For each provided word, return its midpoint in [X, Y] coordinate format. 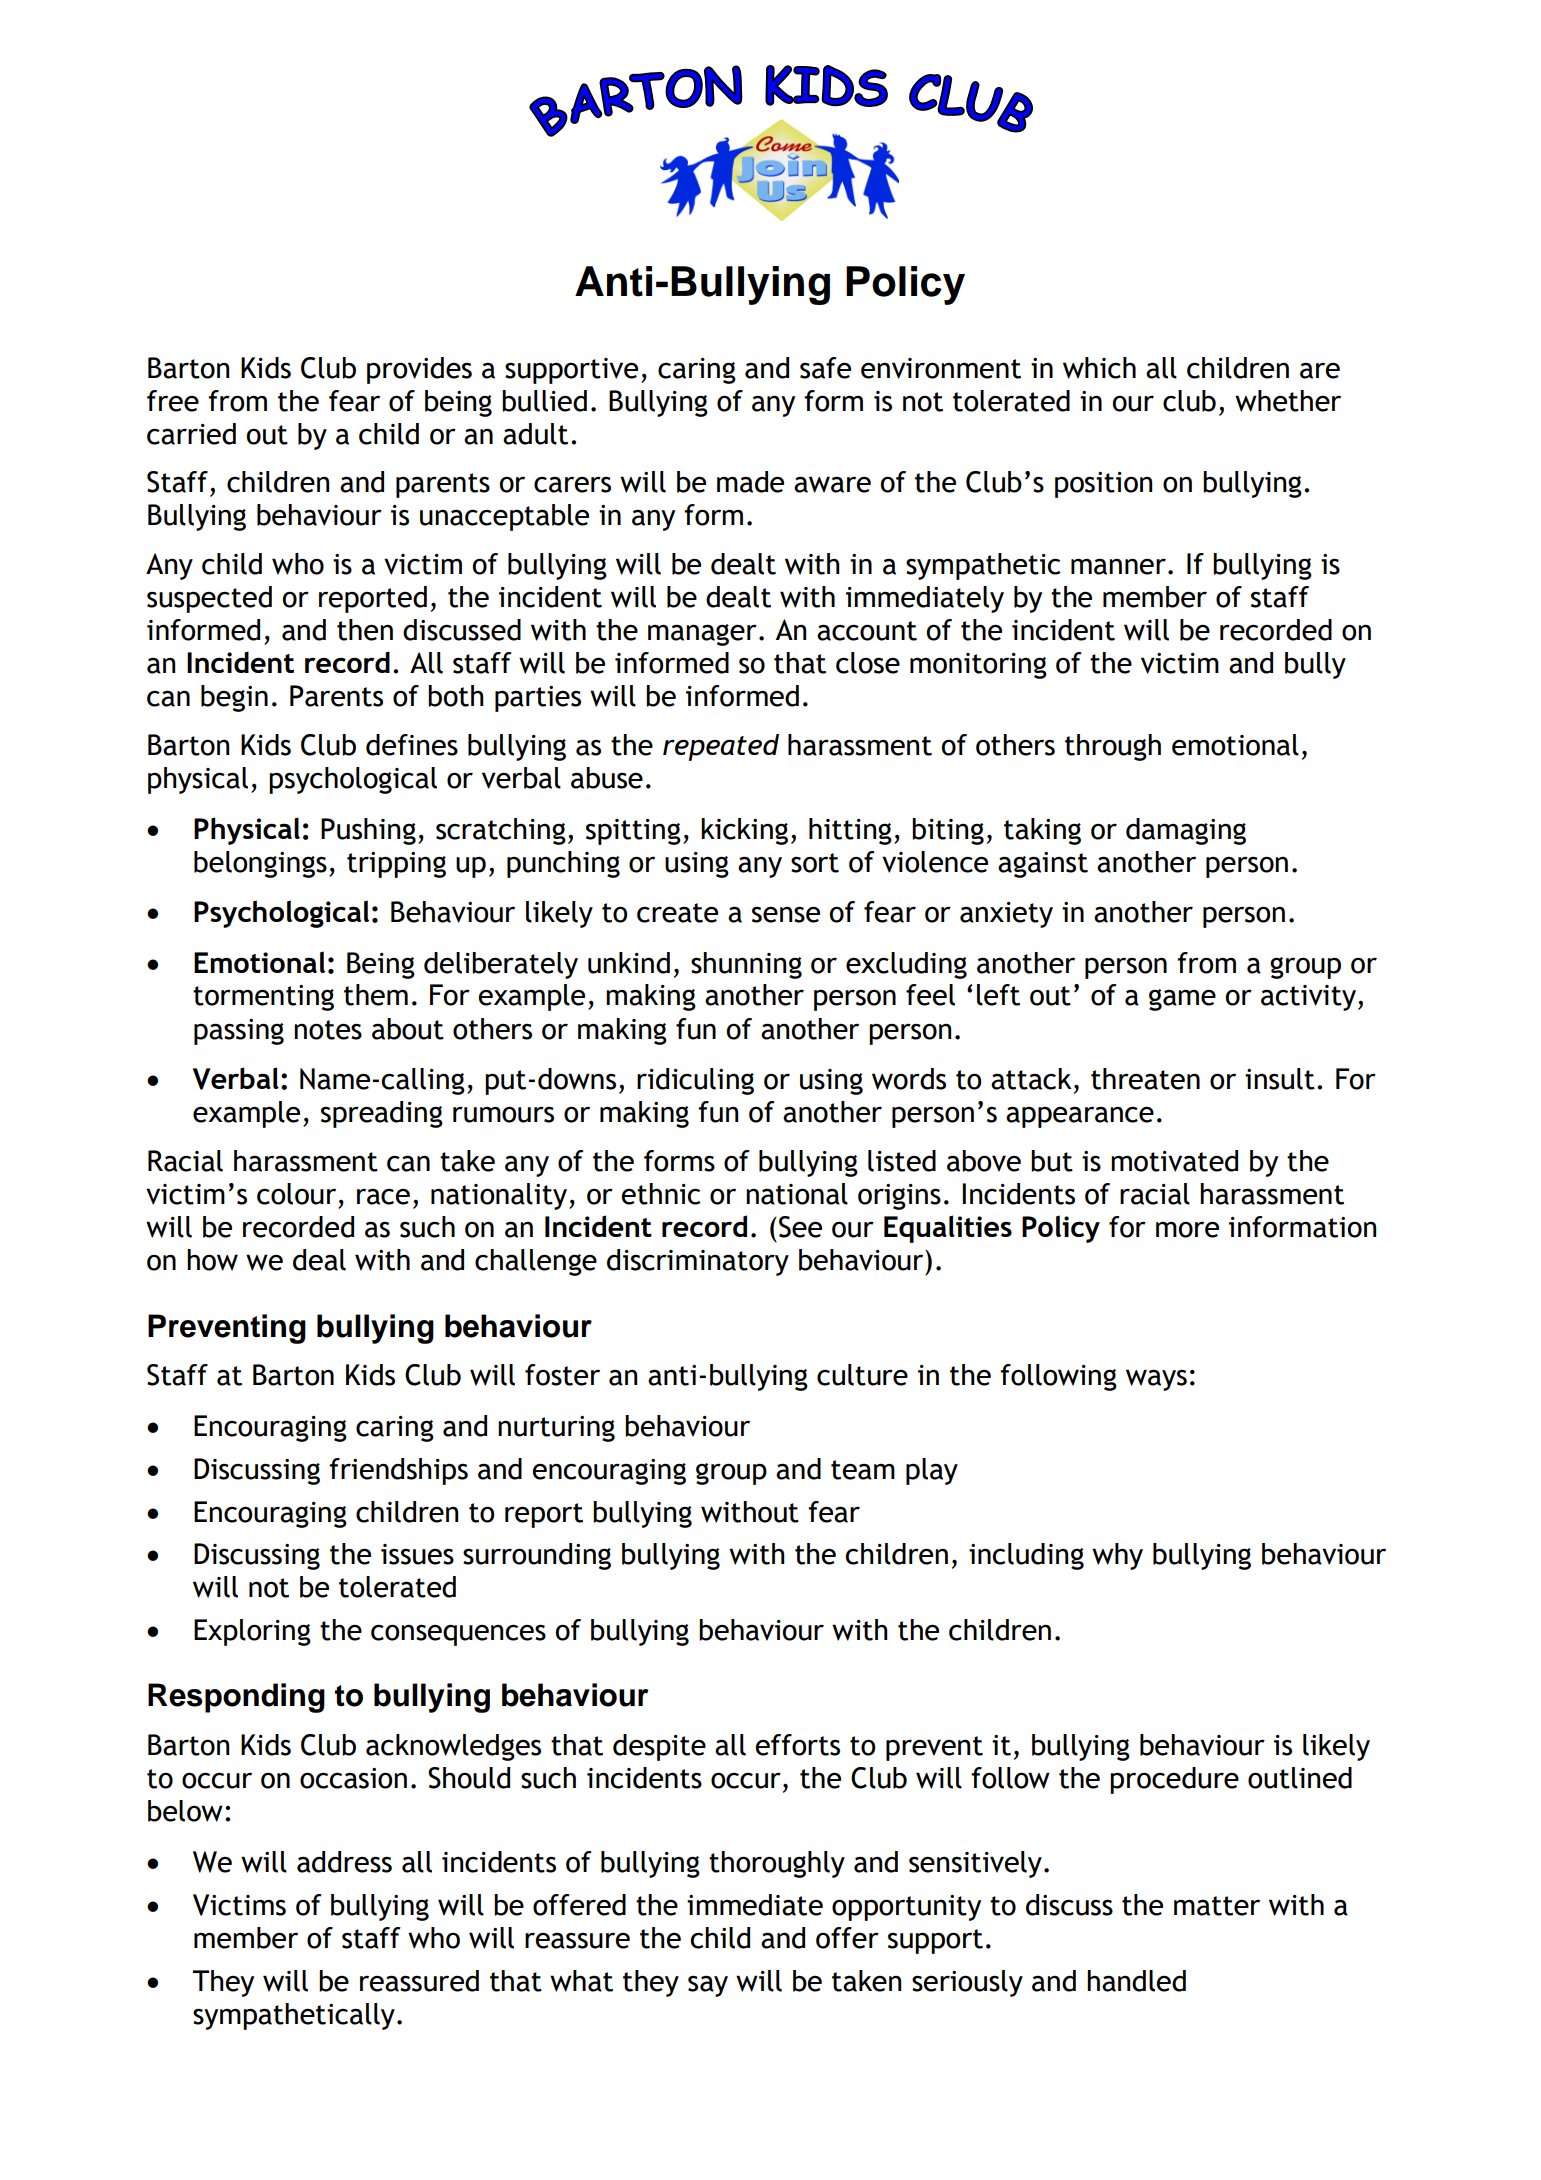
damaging [1186, 831]
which [1099, 368]
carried [191, 434]
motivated [1174, 1161]
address [344, 1862]
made [750, 482]
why [1117, 1556]
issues [417, 1554]
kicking [744, 831]
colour [296, 1194]
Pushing [368, 831]
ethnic [660, 1194]
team [863, 1470]
